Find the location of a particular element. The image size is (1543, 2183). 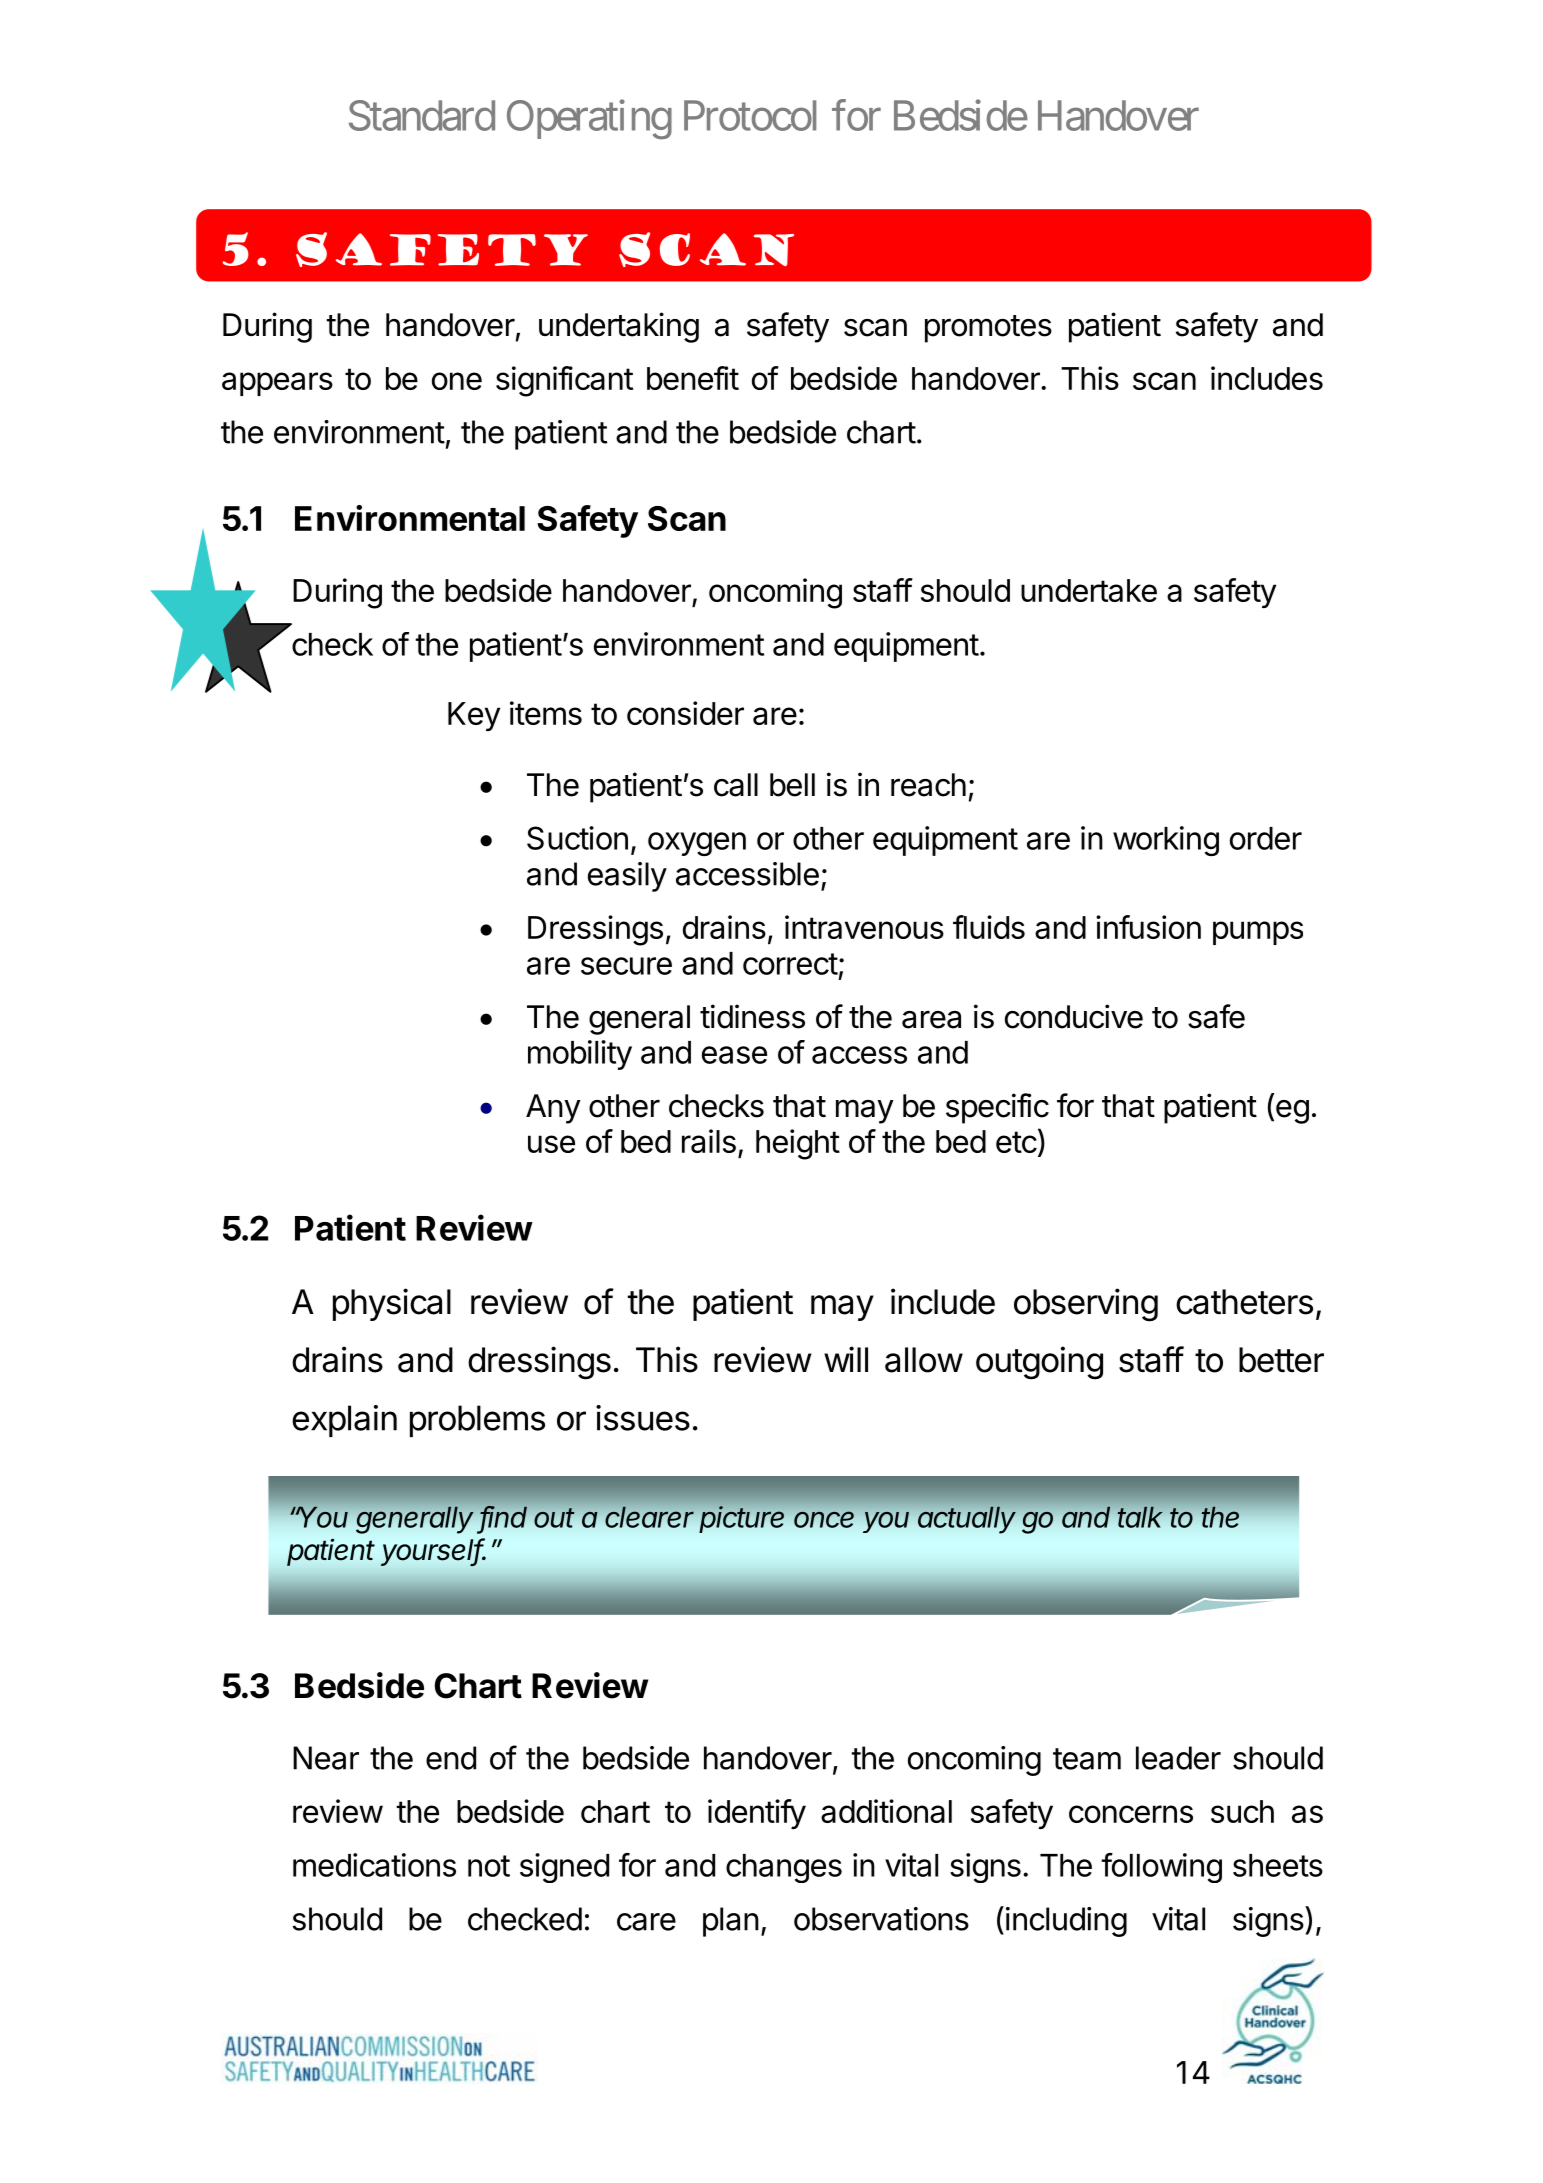

bell is located at coordinates (792, 785).
